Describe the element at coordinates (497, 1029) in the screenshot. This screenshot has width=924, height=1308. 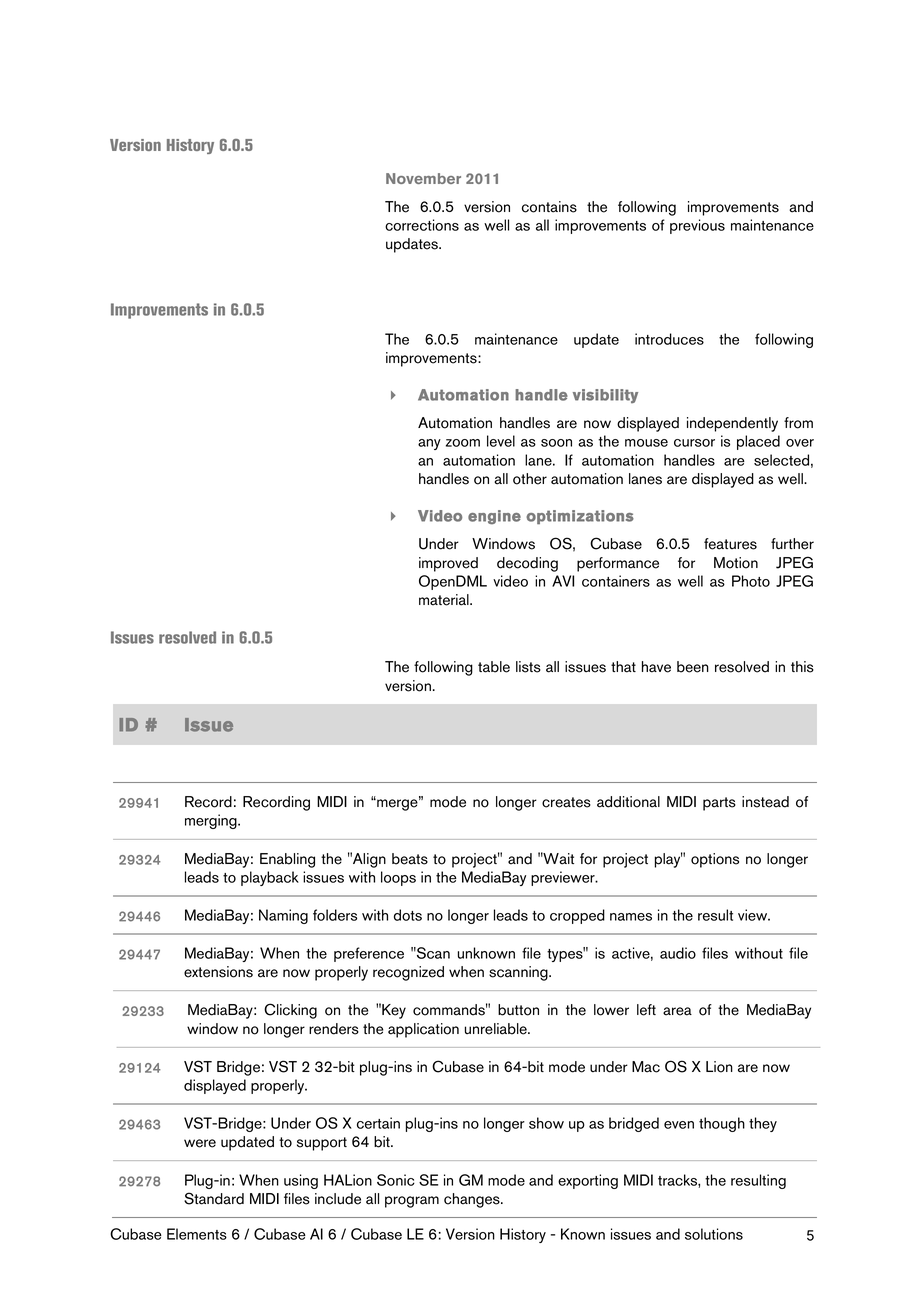
I see `unreliable` at that location.
